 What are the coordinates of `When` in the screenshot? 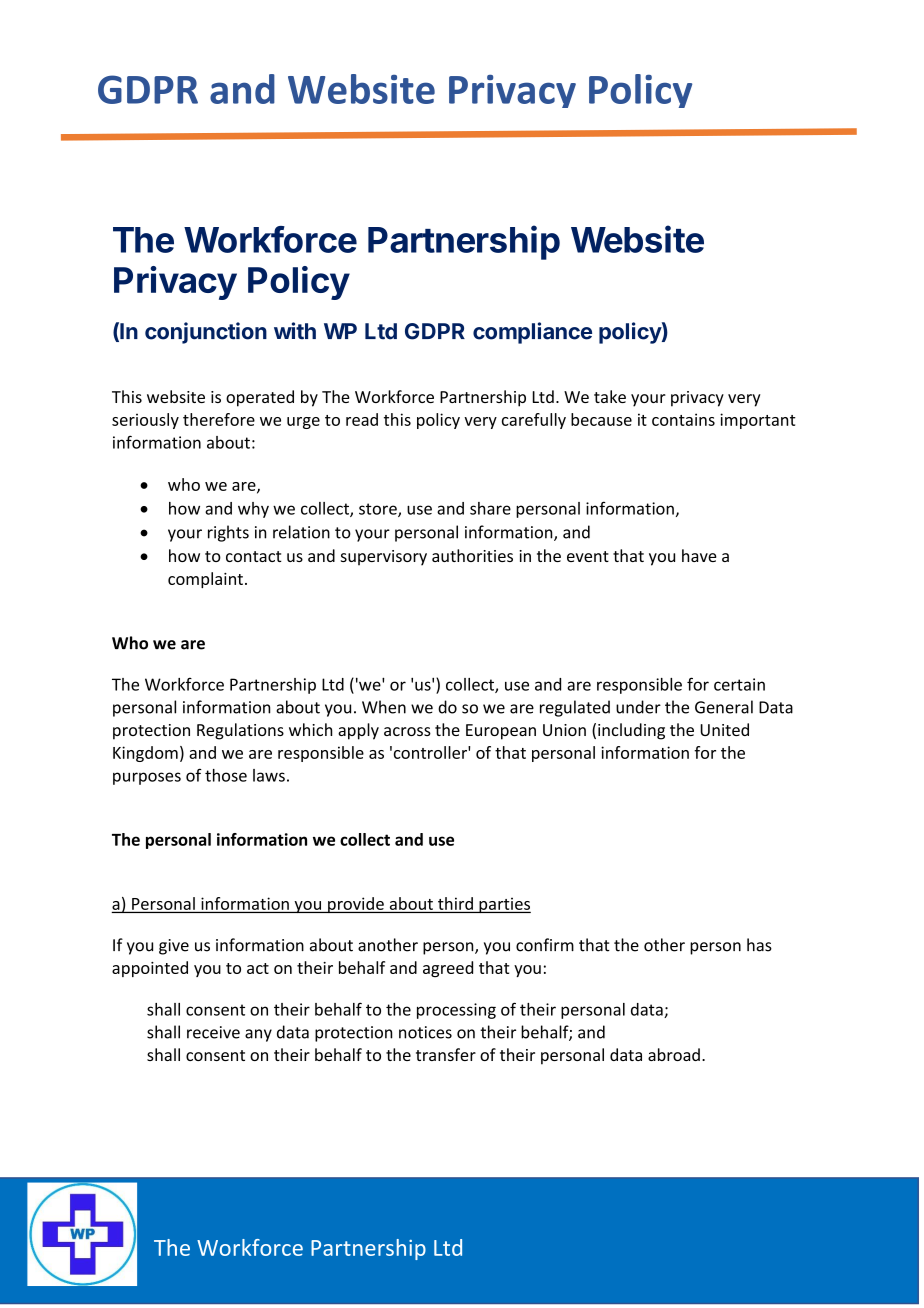 It's located at (384, 707).
